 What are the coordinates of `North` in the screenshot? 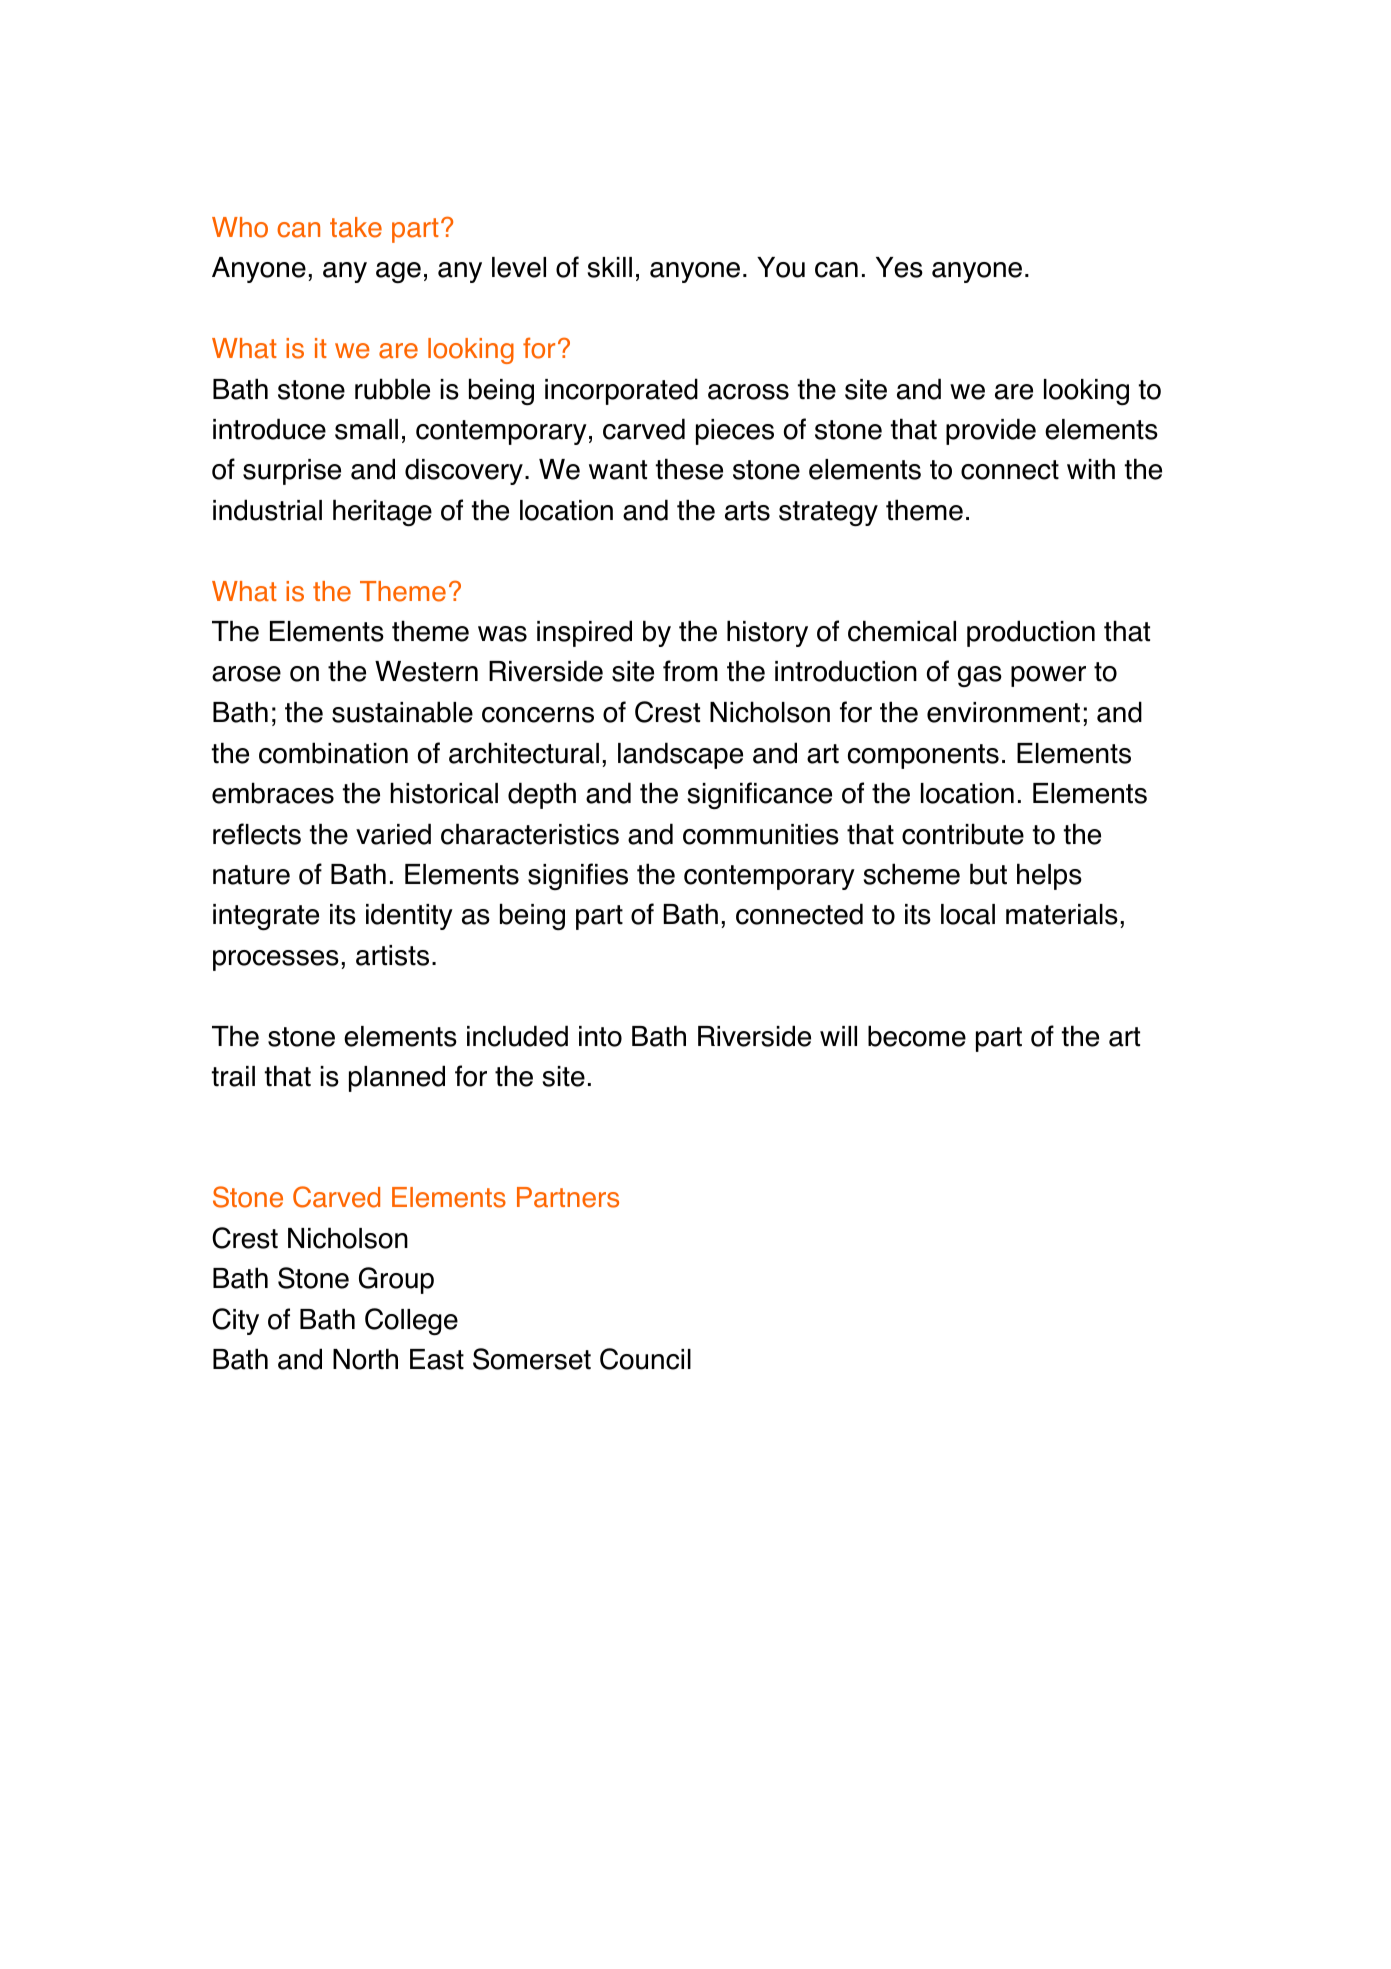 It's located at (365, 1359).
